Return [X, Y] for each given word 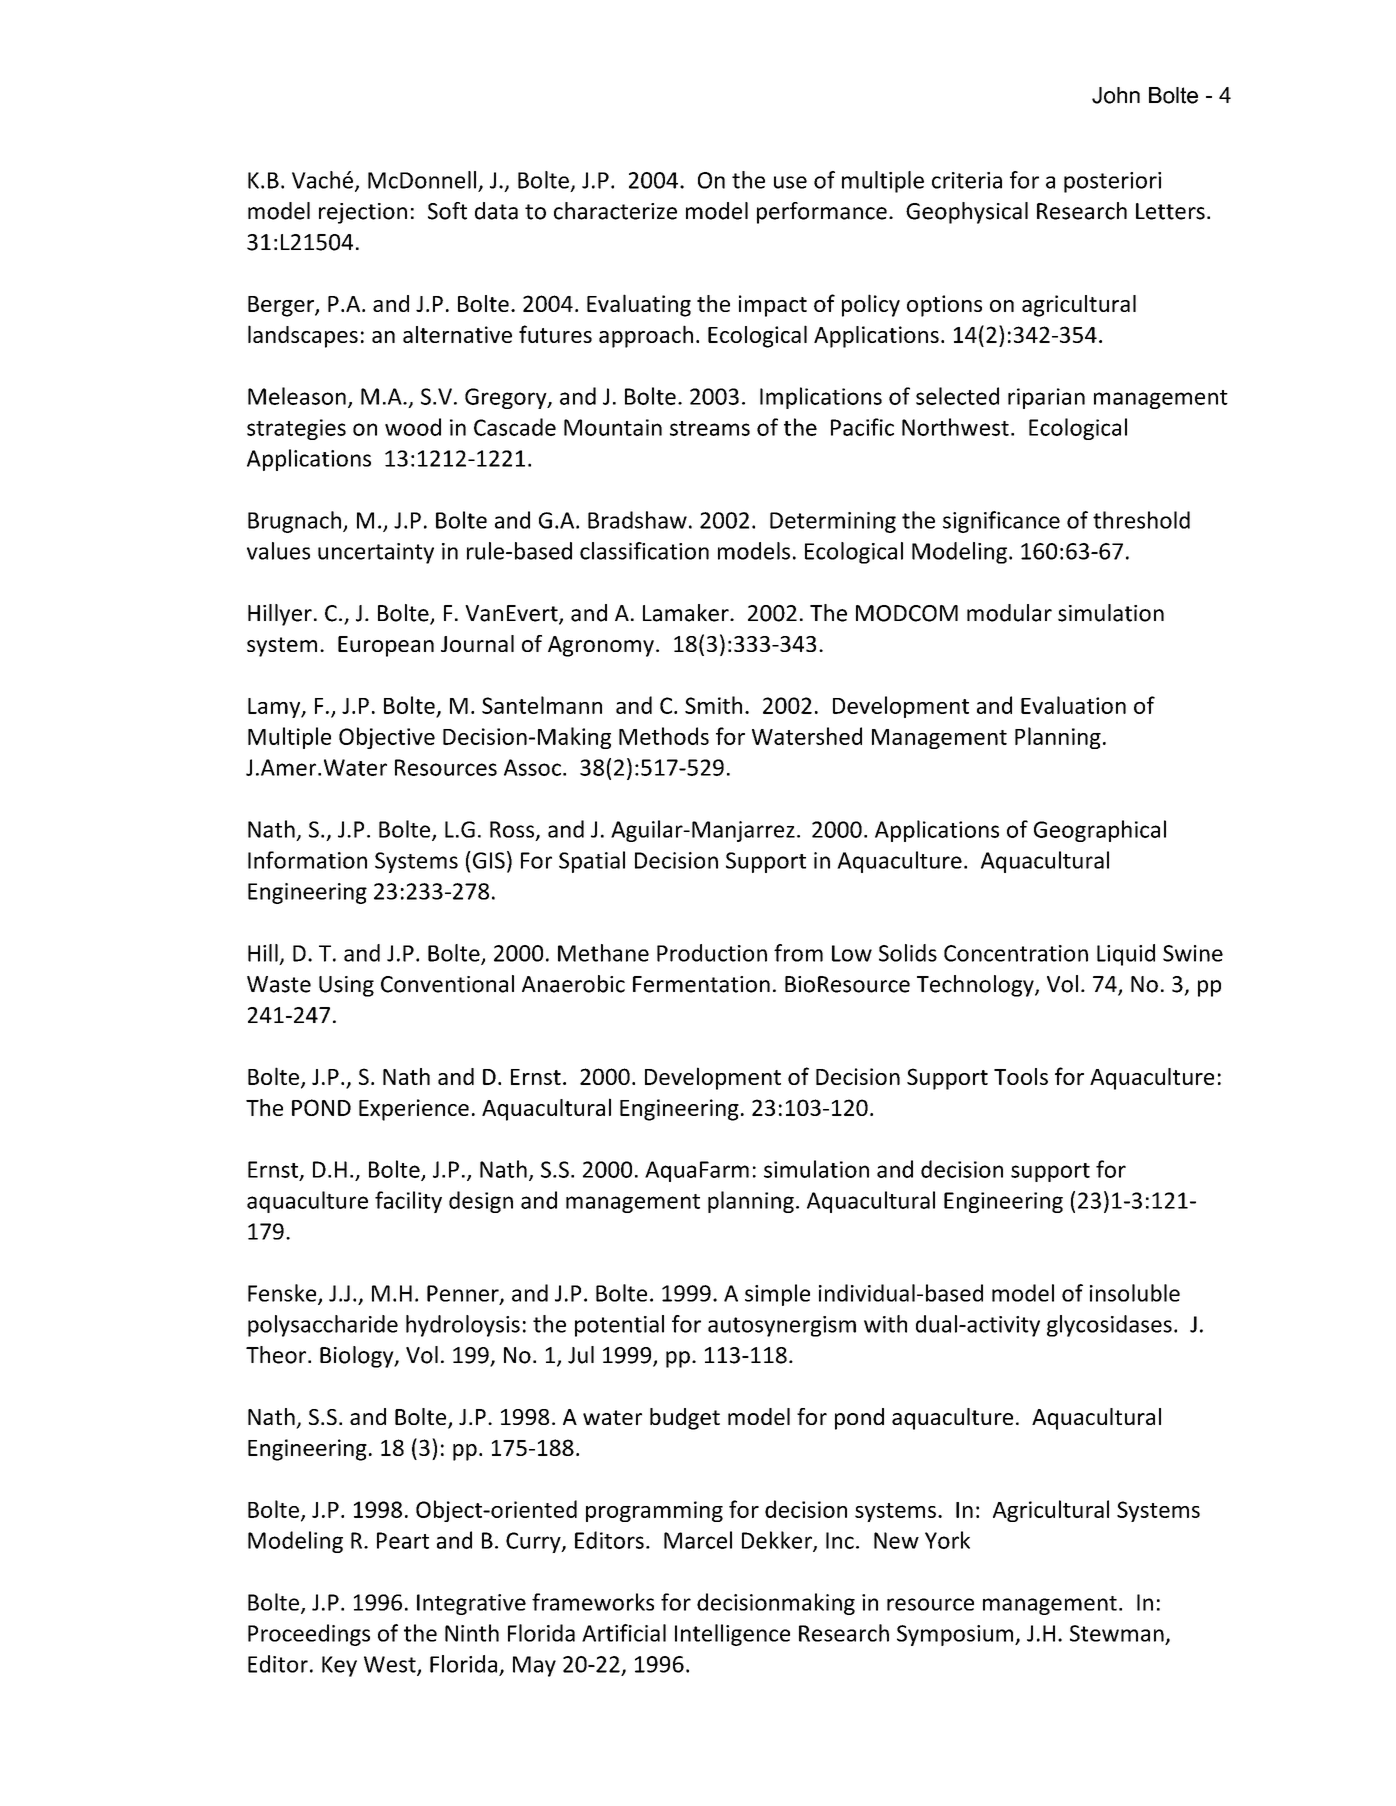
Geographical [1100, 831]
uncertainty [376, 553]
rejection [363, 213]
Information [307, 860]
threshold [1141, 520]
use [790, 182]
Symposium [956, 1635]
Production [712, 953]
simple [777, 1295]
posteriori [1112, 182]
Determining [833, 522]
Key [339, 1666]
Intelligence [732, 1635]
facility [408, 1202]
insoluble [1135, 1293]
